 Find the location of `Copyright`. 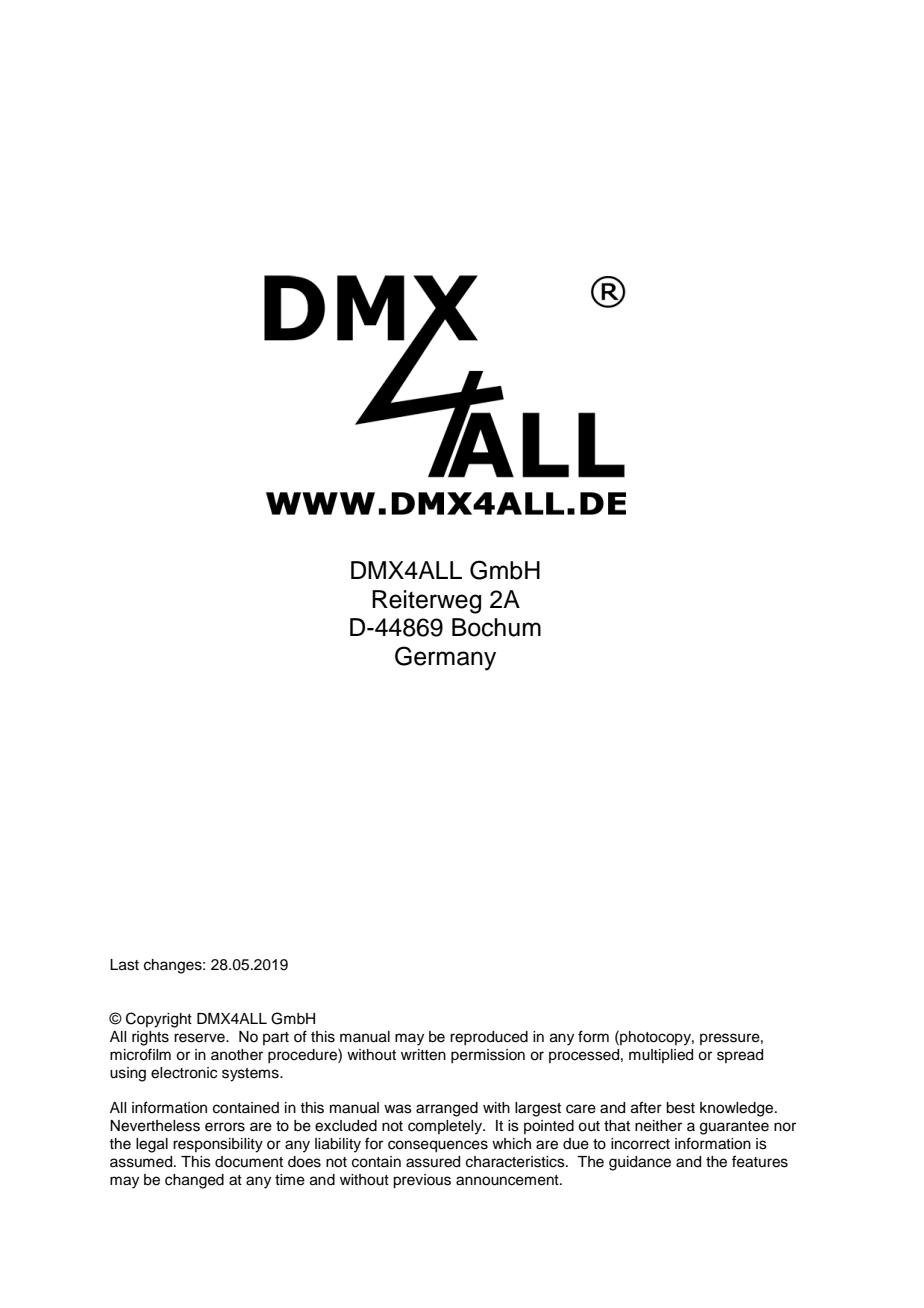

Copyright is located at coordinates (159, 1020).
